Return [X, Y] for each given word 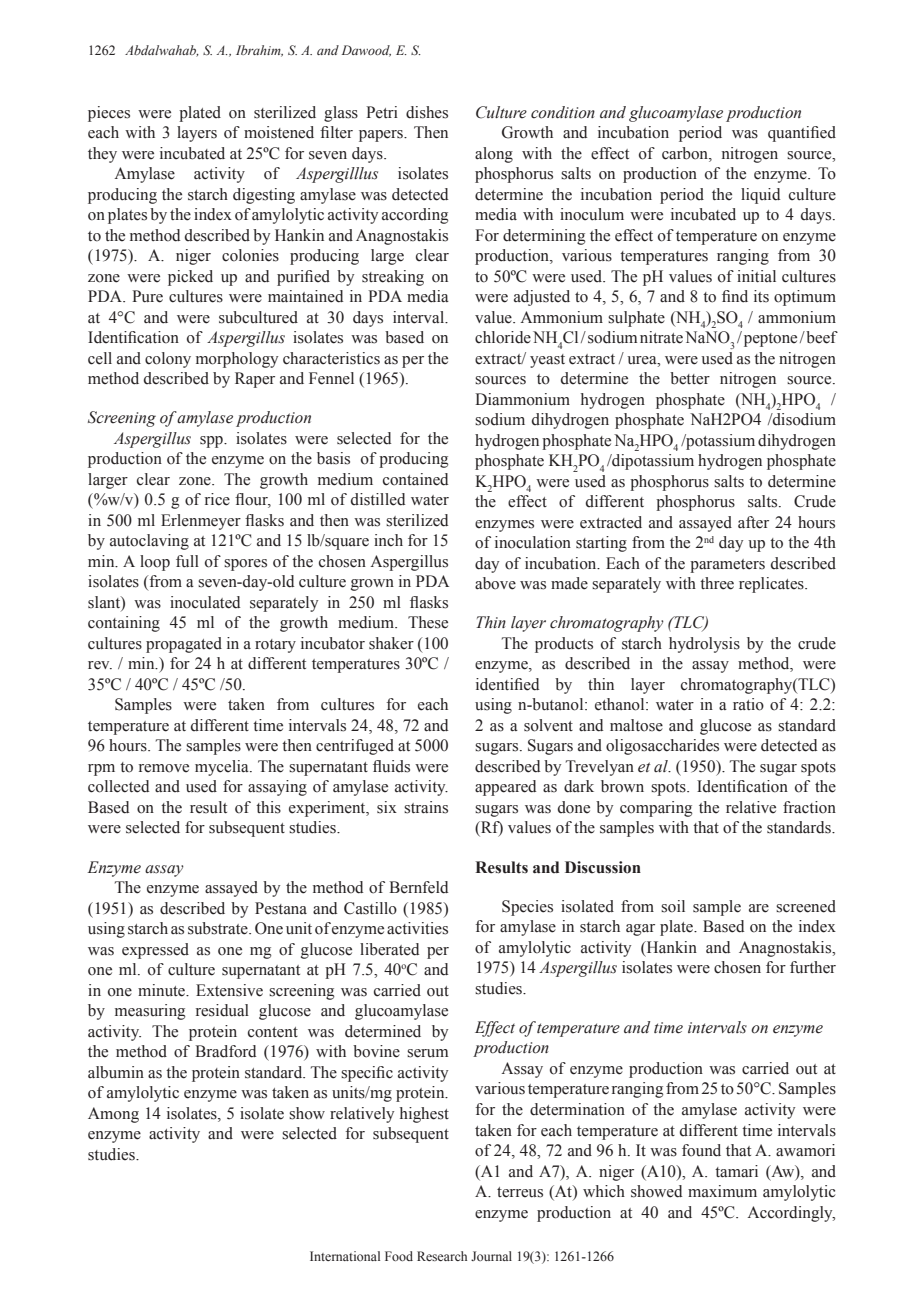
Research [442, 1256]
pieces [109, 114]
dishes [427, 112]
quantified [802, 134]
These [428, 622]
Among [113, 1115]
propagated [184, 645]
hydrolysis [704, 645]
